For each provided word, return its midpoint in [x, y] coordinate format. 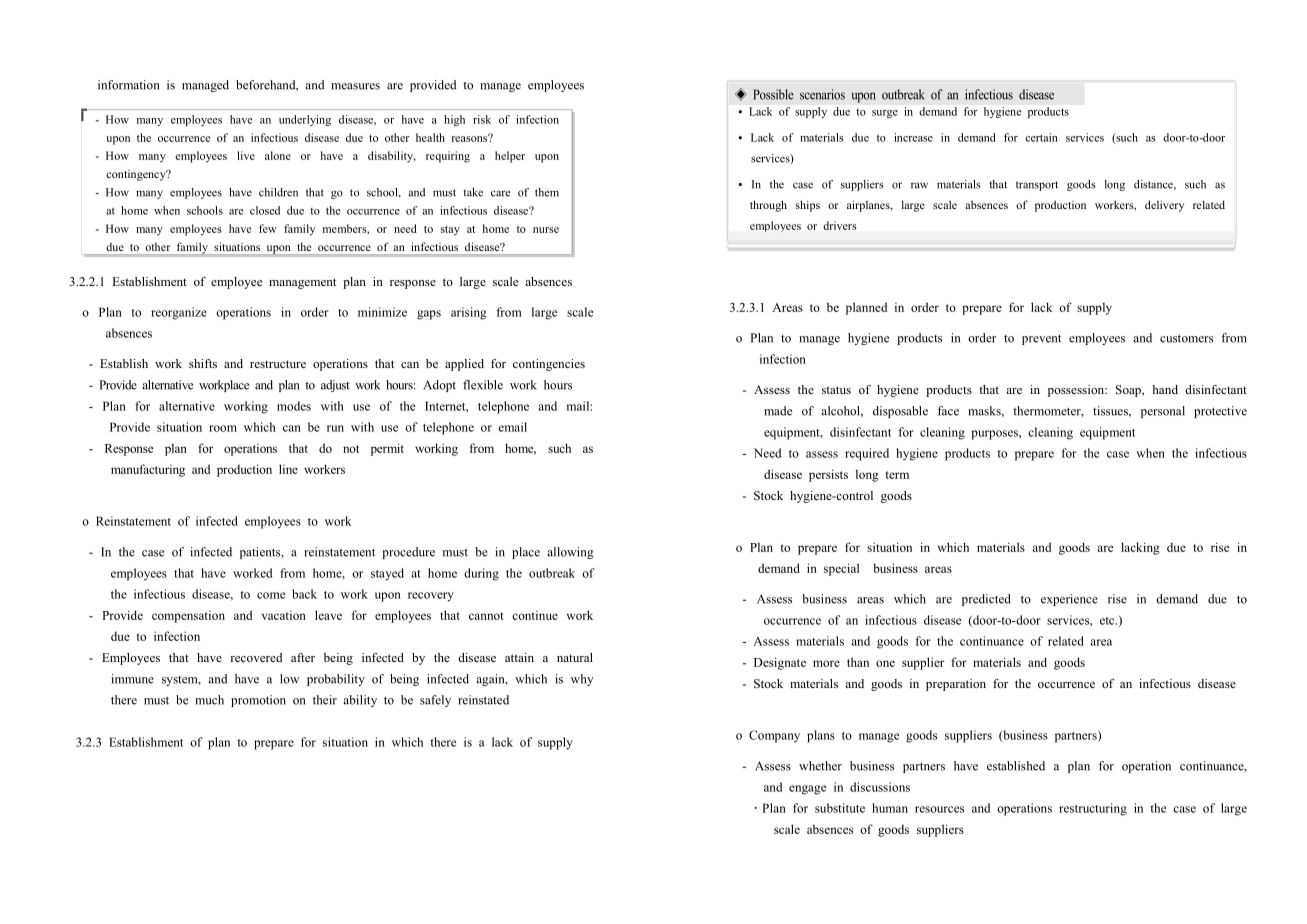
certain [1041, 137]
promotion [258, 701]
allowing [571, 553]
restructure [278, 364]
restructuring [1093, 809]
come [271, 595]
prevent [1041, 339]
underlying [305, 120]
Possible [773, 94]
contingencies [549, 365]
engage [807, 790]
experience [1069, 600]
